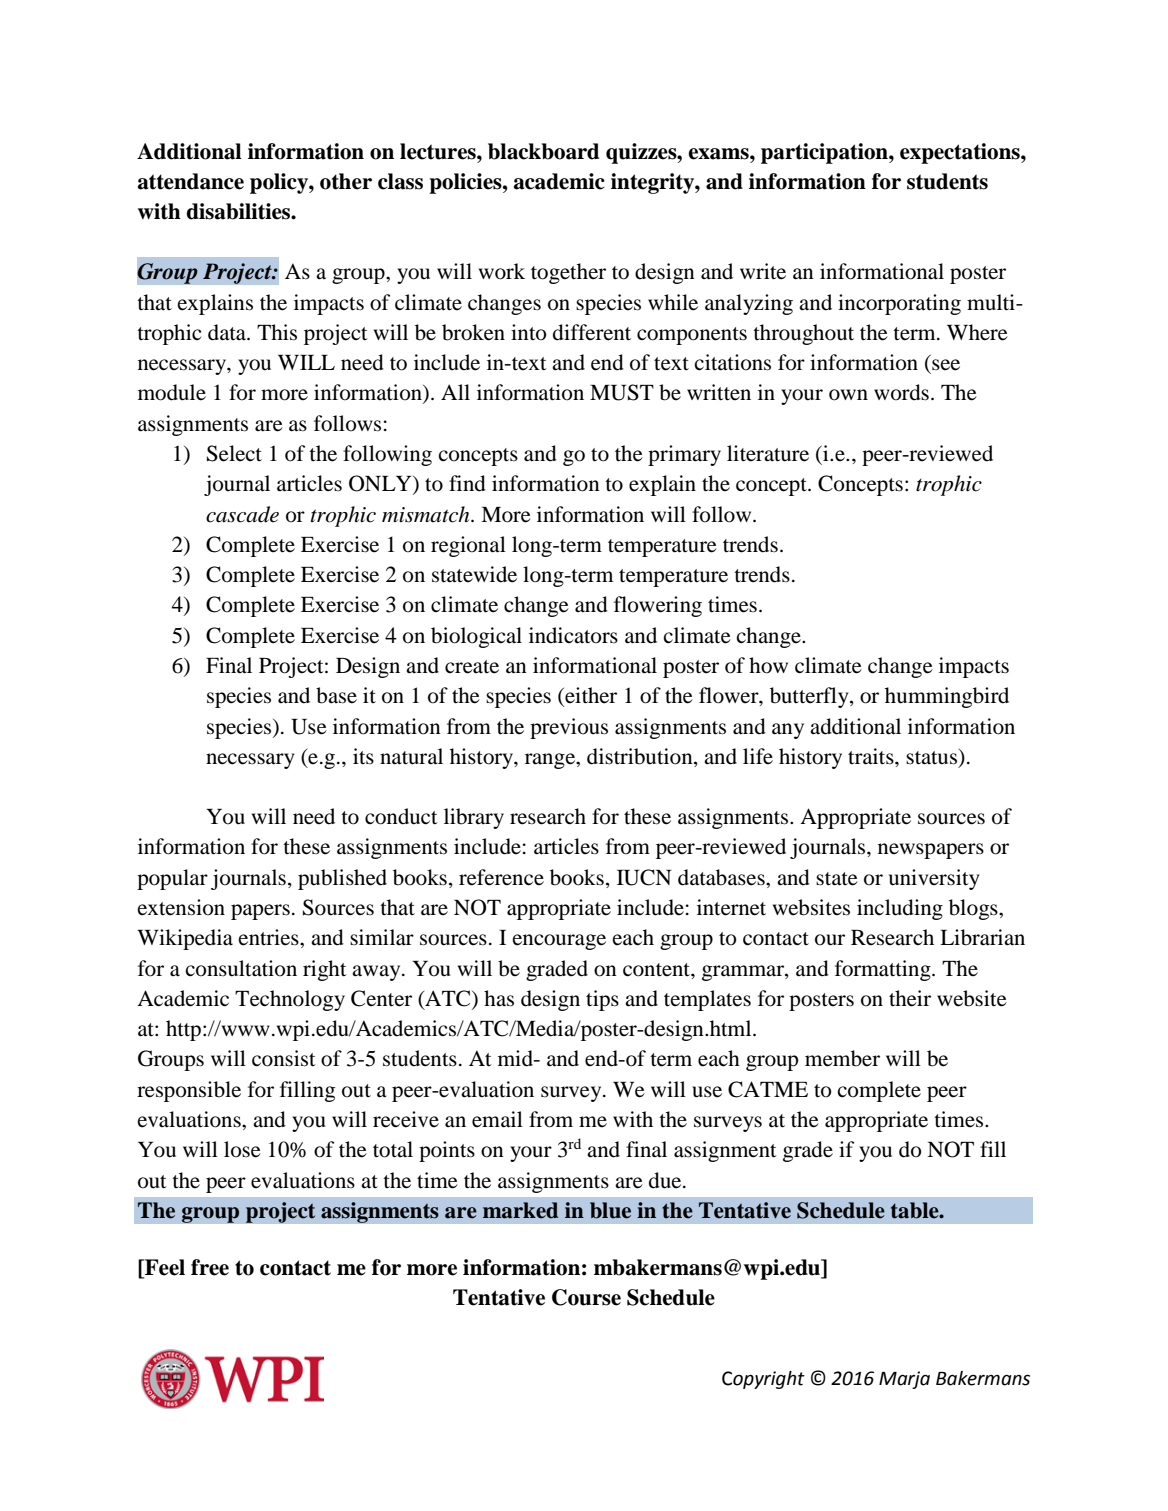 The height and width of the screenshot is (1511, 1168). I want to click on incorporating, so click(899, 304).
